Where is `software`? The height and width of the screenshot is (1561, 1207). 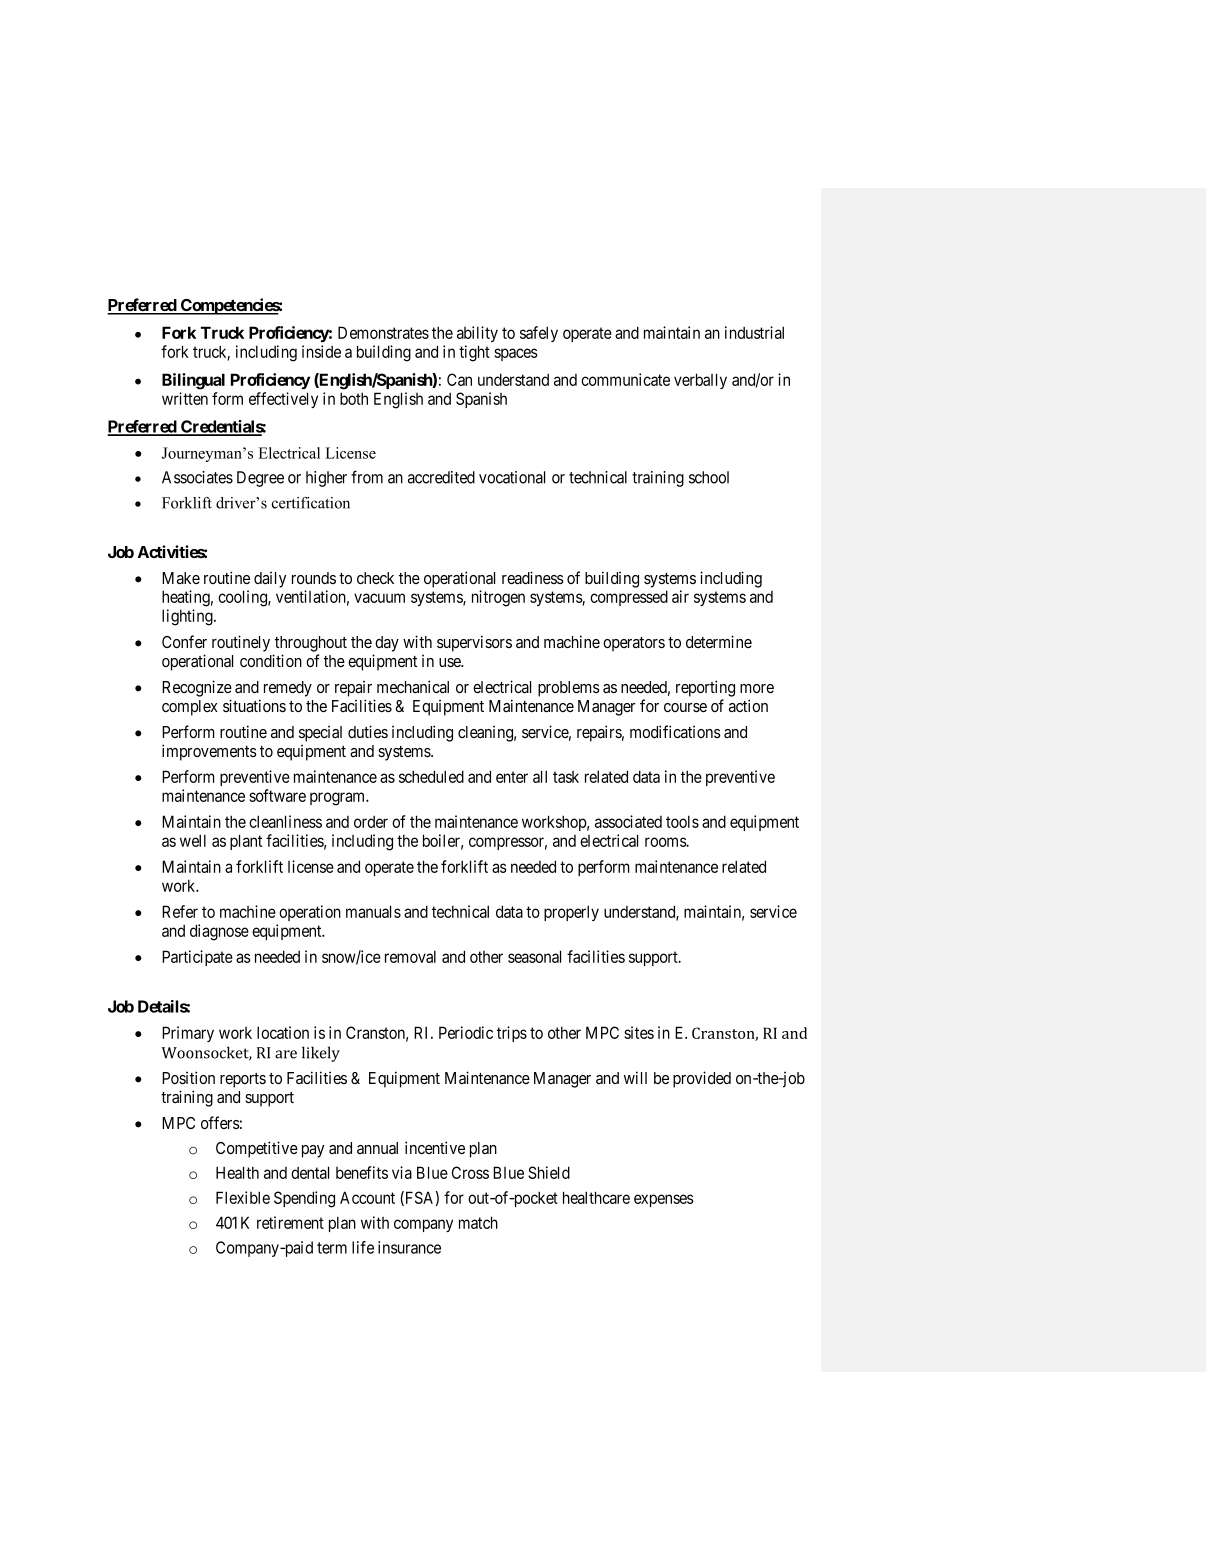 software is located at coordinates (277, 795).
